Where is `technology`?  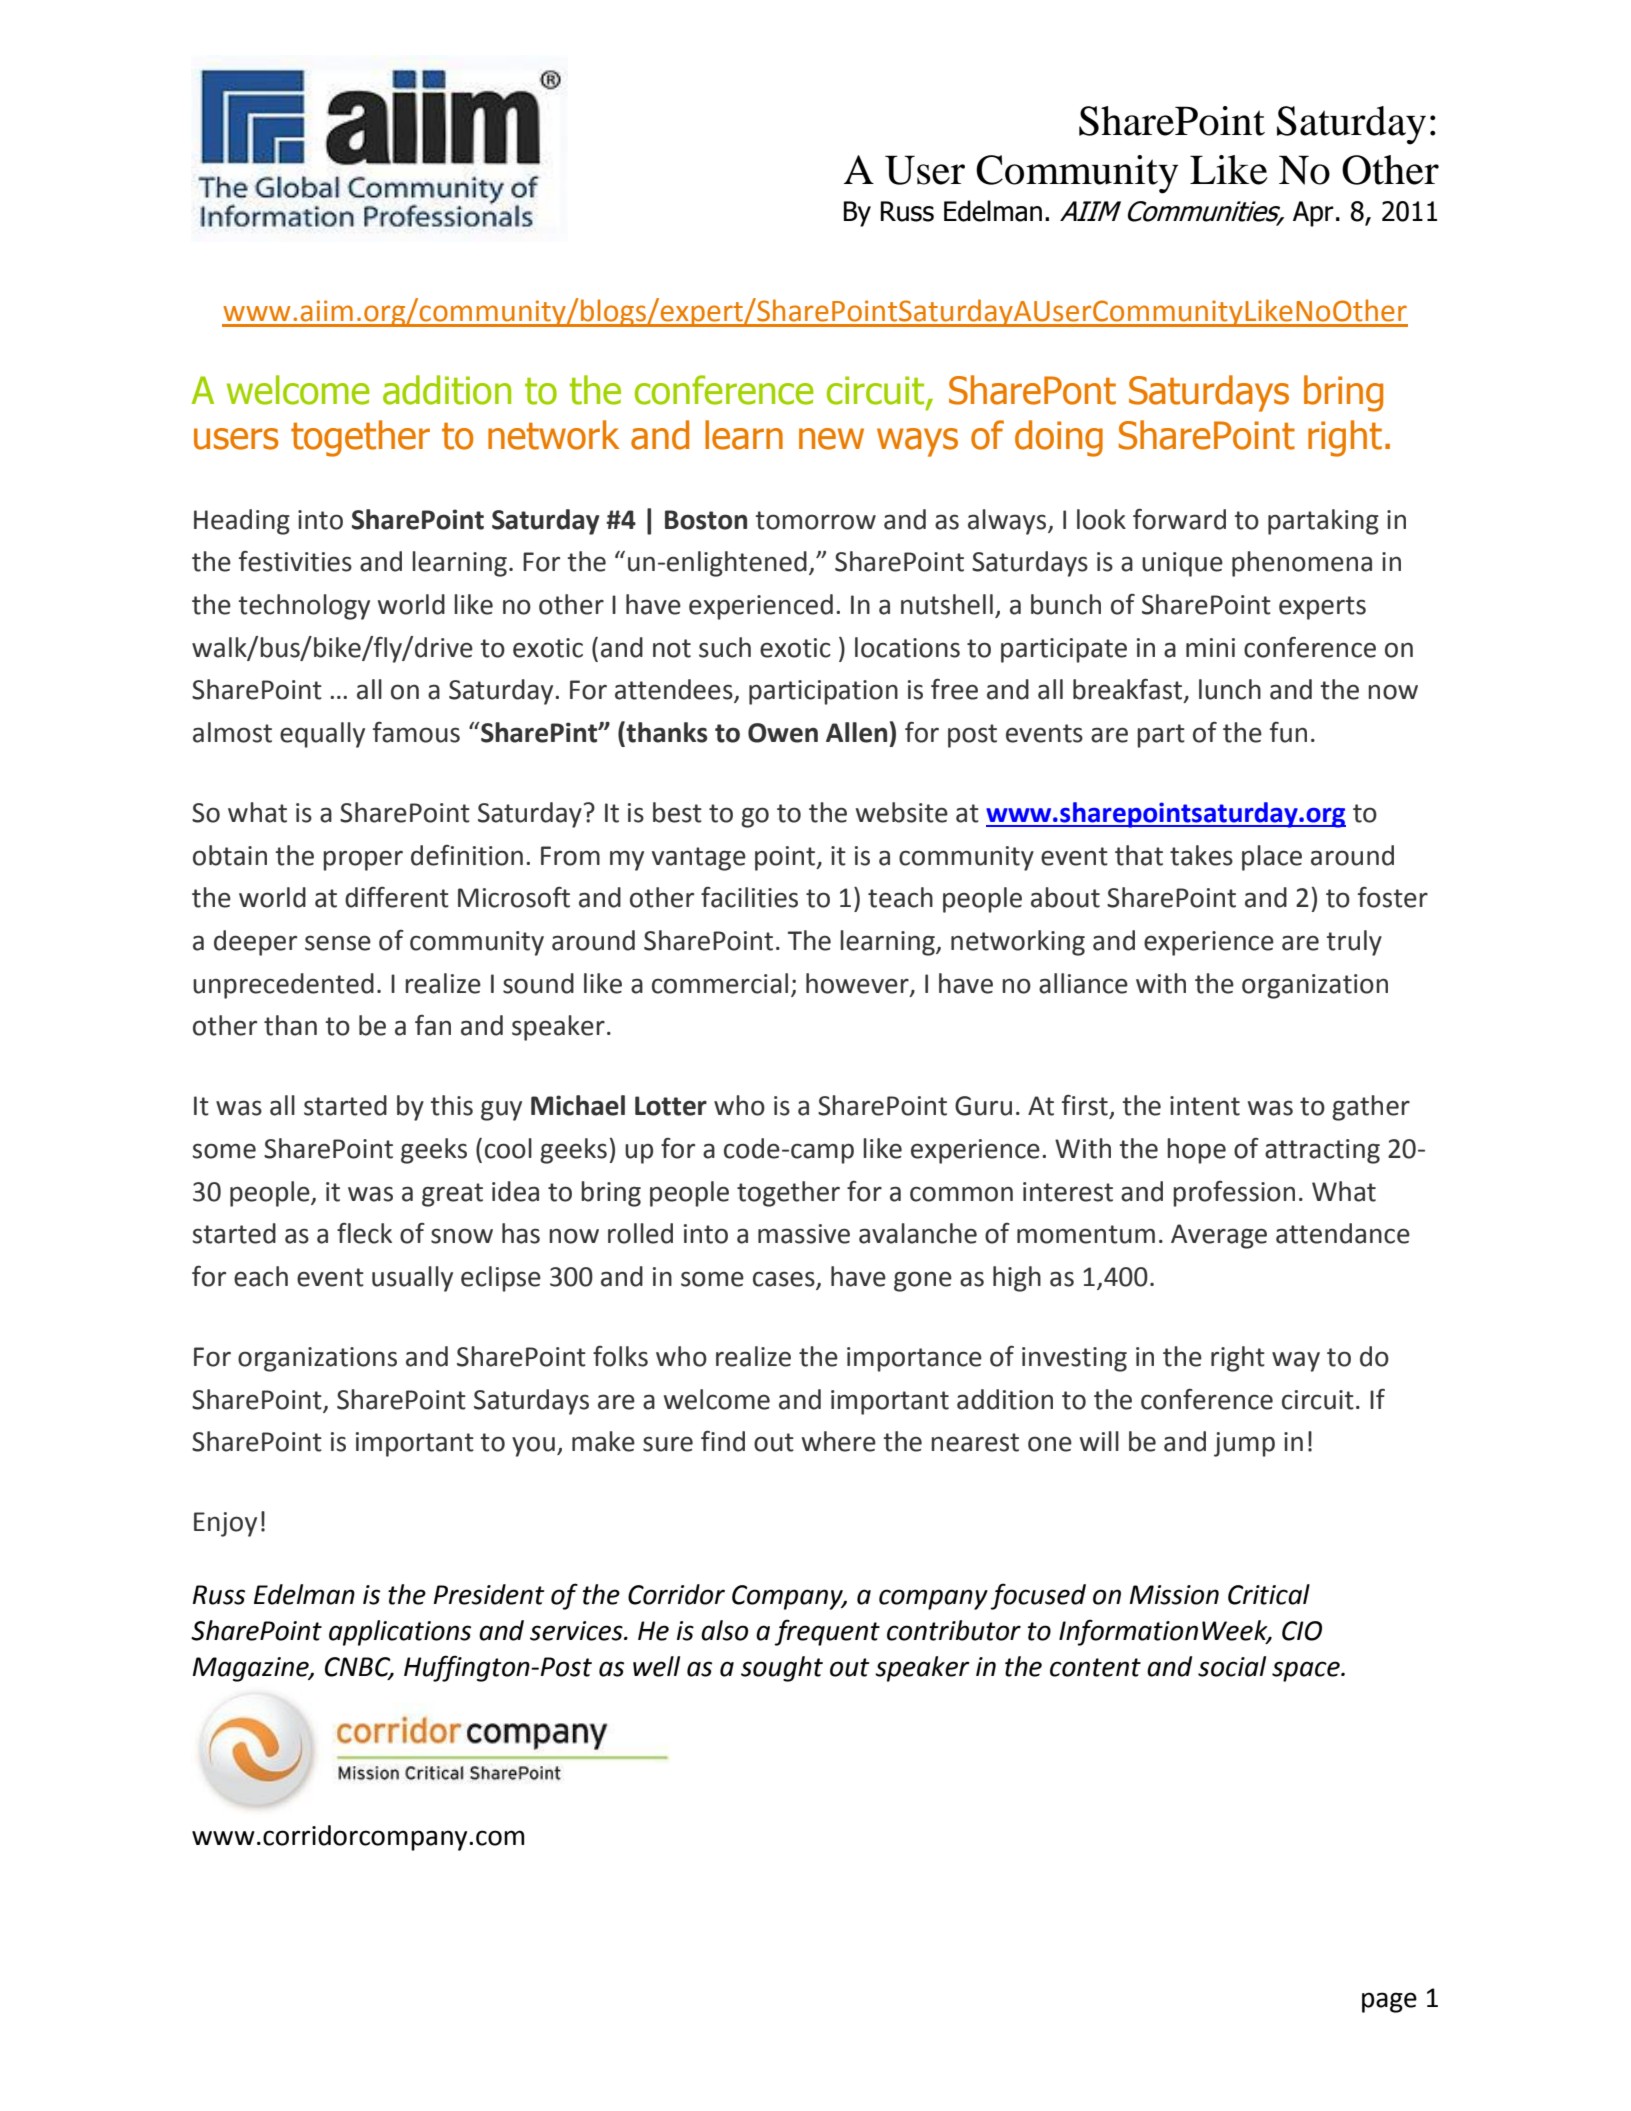 technology is located at coordinates (304, 607).
